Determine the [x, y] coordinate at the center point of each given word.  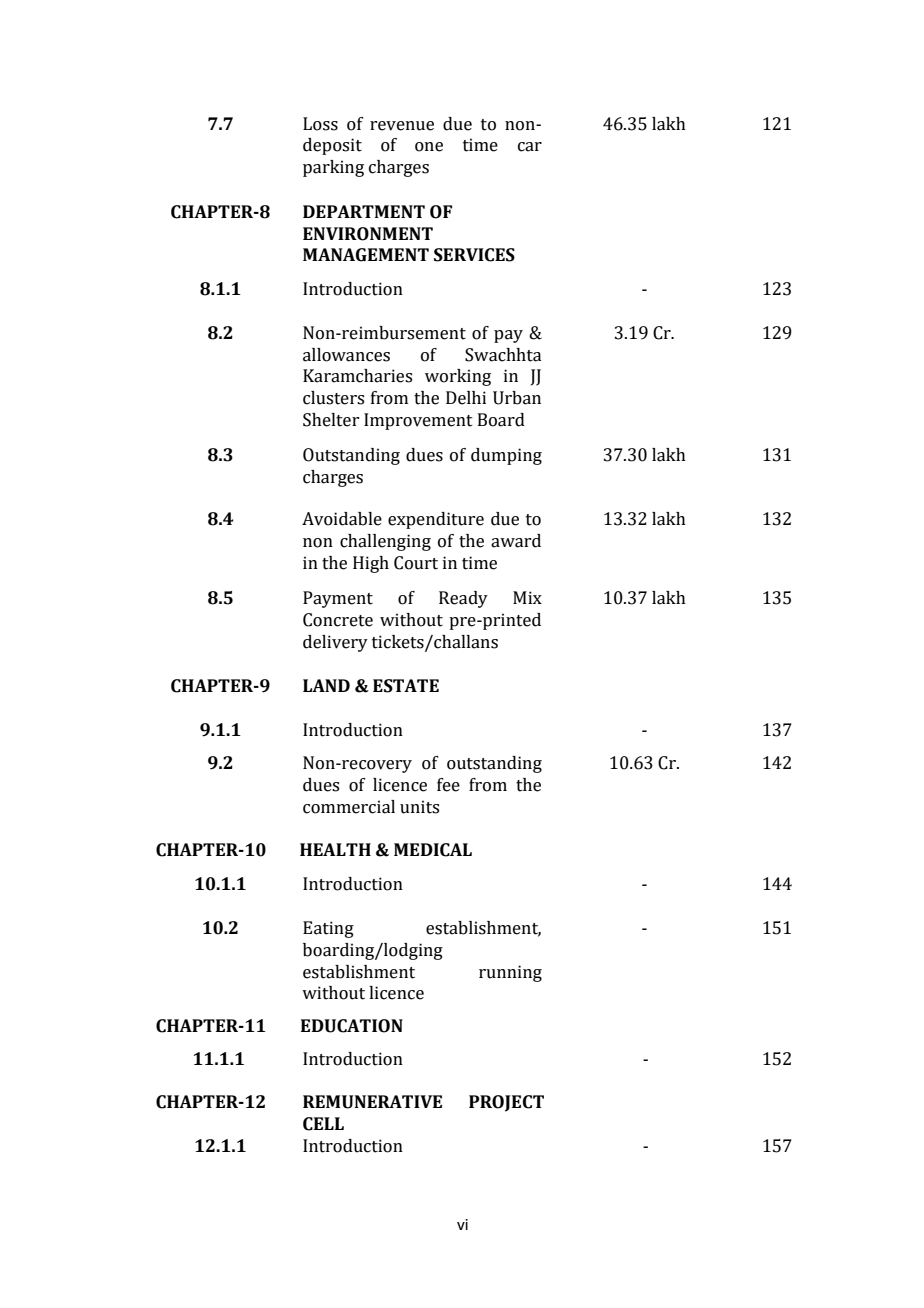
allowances [346, 355]
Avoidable [342, 519]
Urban [517, 398]
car [530, 147]
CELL [323, 1124]
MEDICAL [433, 850]
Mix [527, 597]
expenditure [436, 520]
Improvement [418, 421]
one [429, 147]
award [516, 541]
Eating [328, 929]
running [510, 973]
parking [333, 168]
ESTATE [406, 686]
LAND [326, 685]
